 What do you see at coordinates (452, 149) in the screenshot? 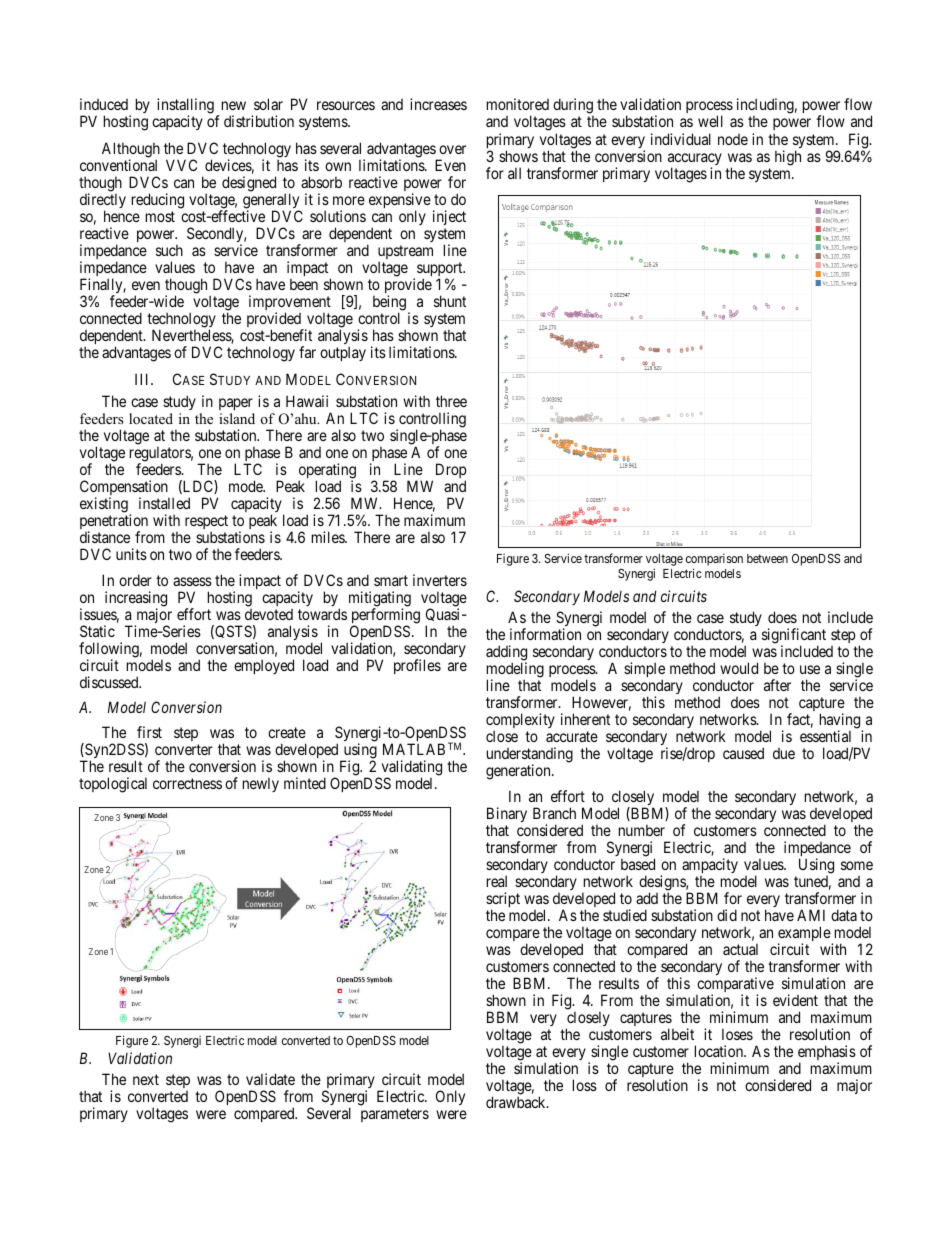
I see `over` at bounding box center [452, 149].
